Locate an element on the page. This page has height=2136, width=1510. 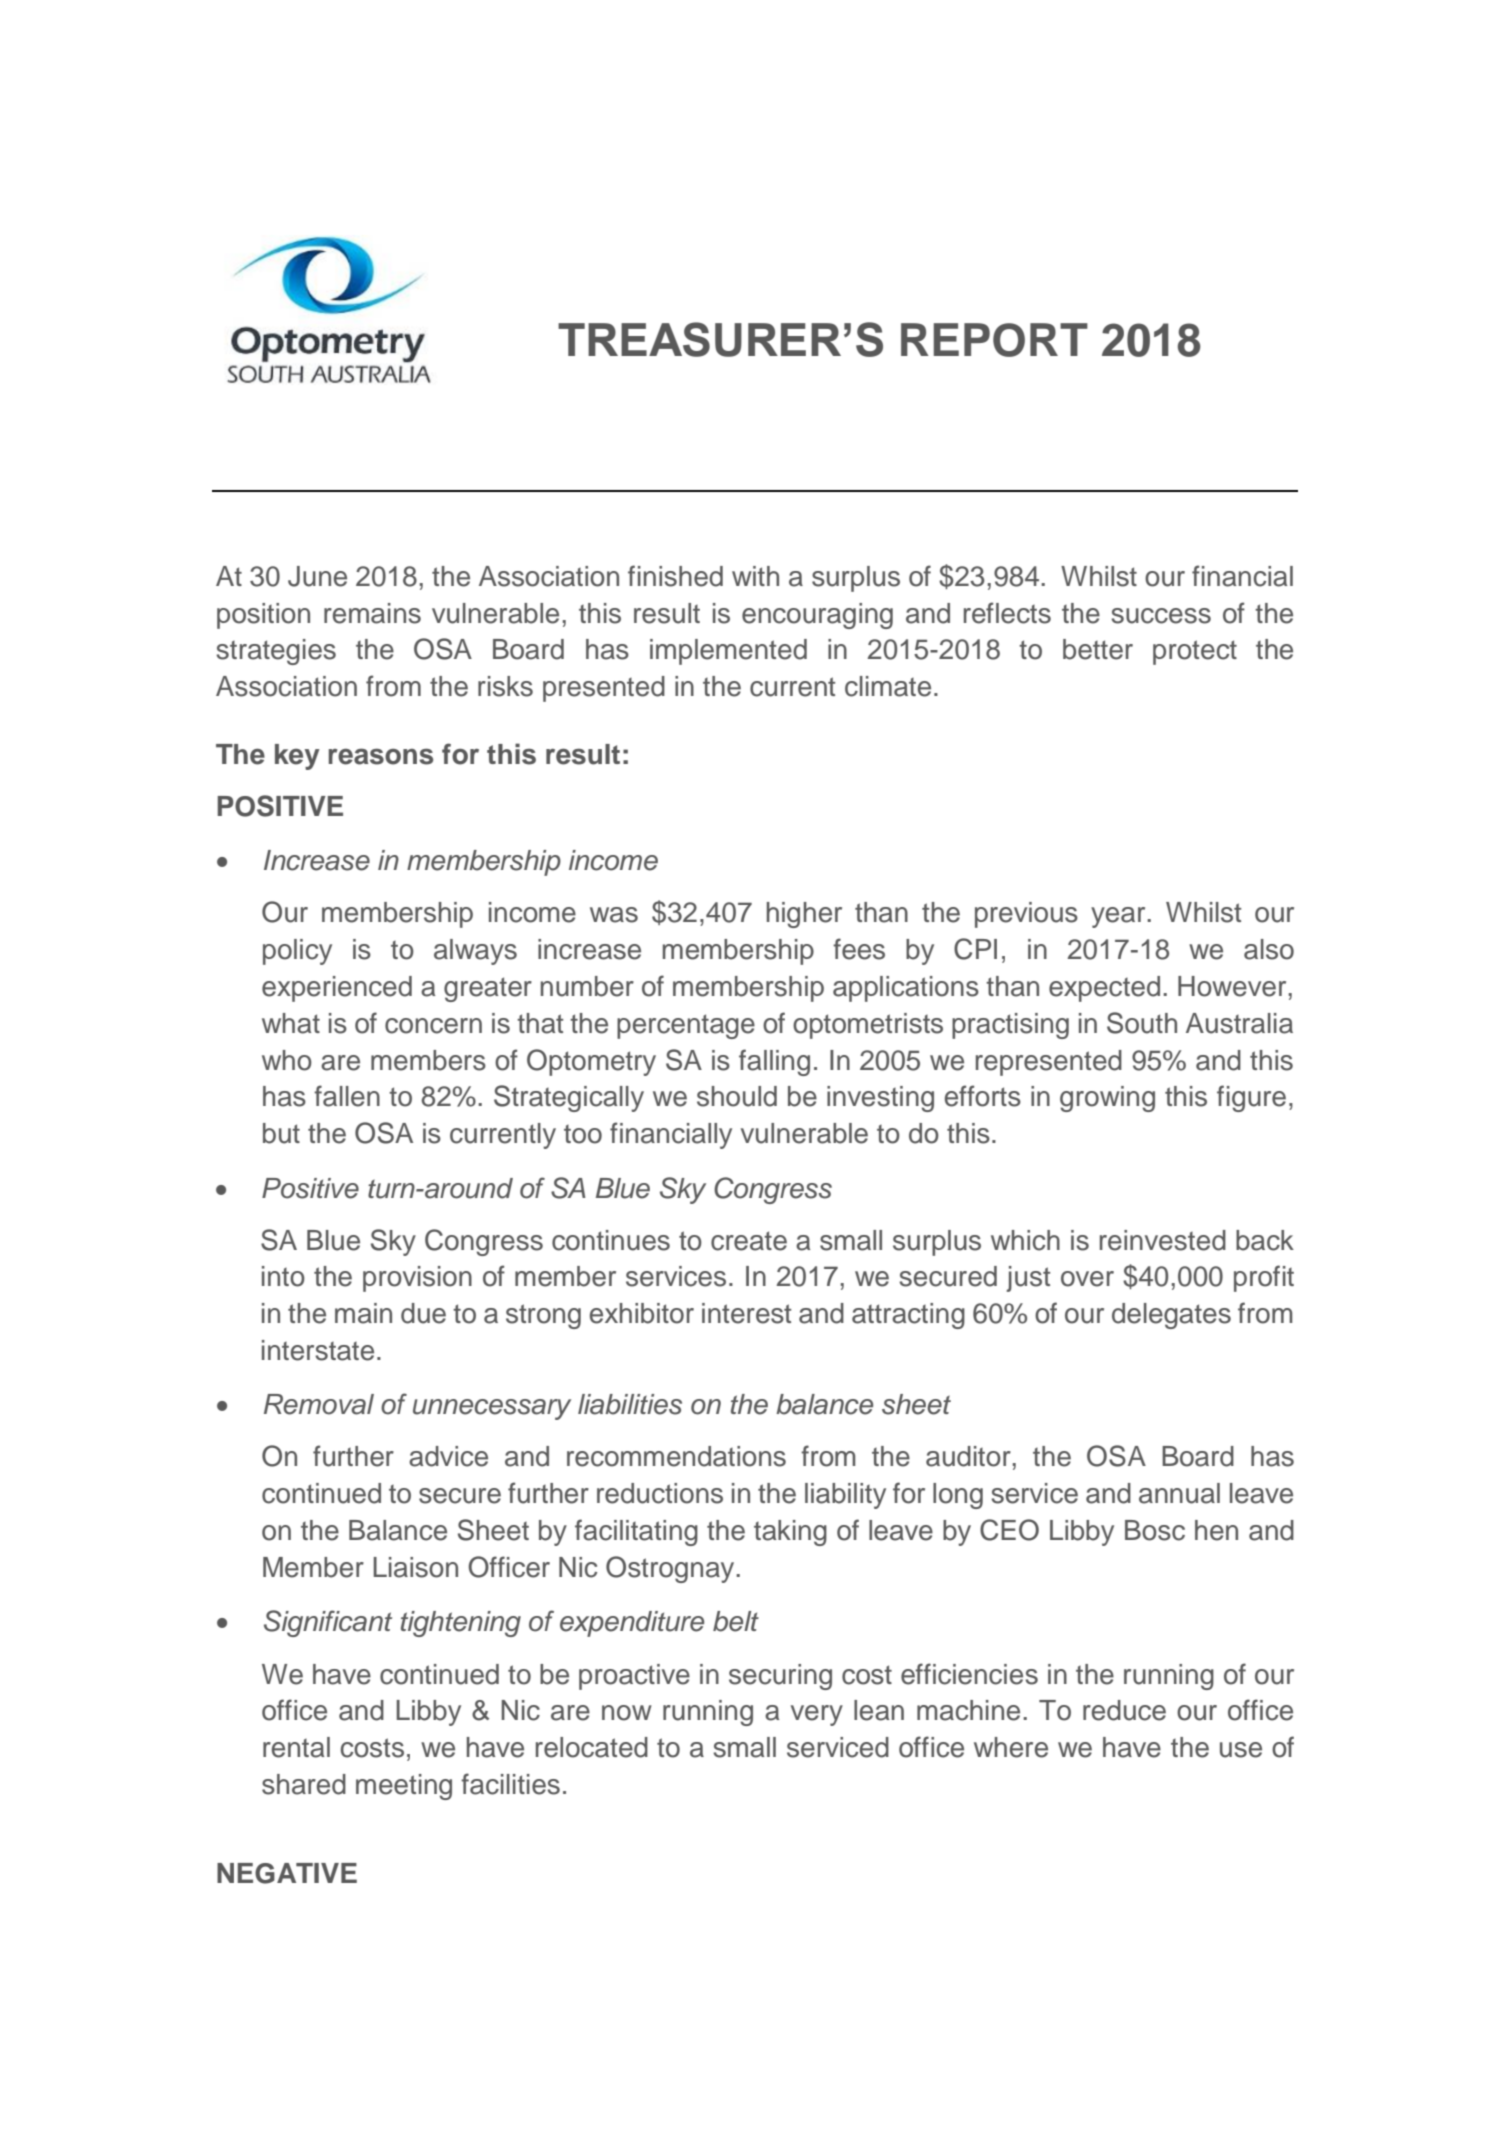
meeting is located at coordinates (404, 1787).
